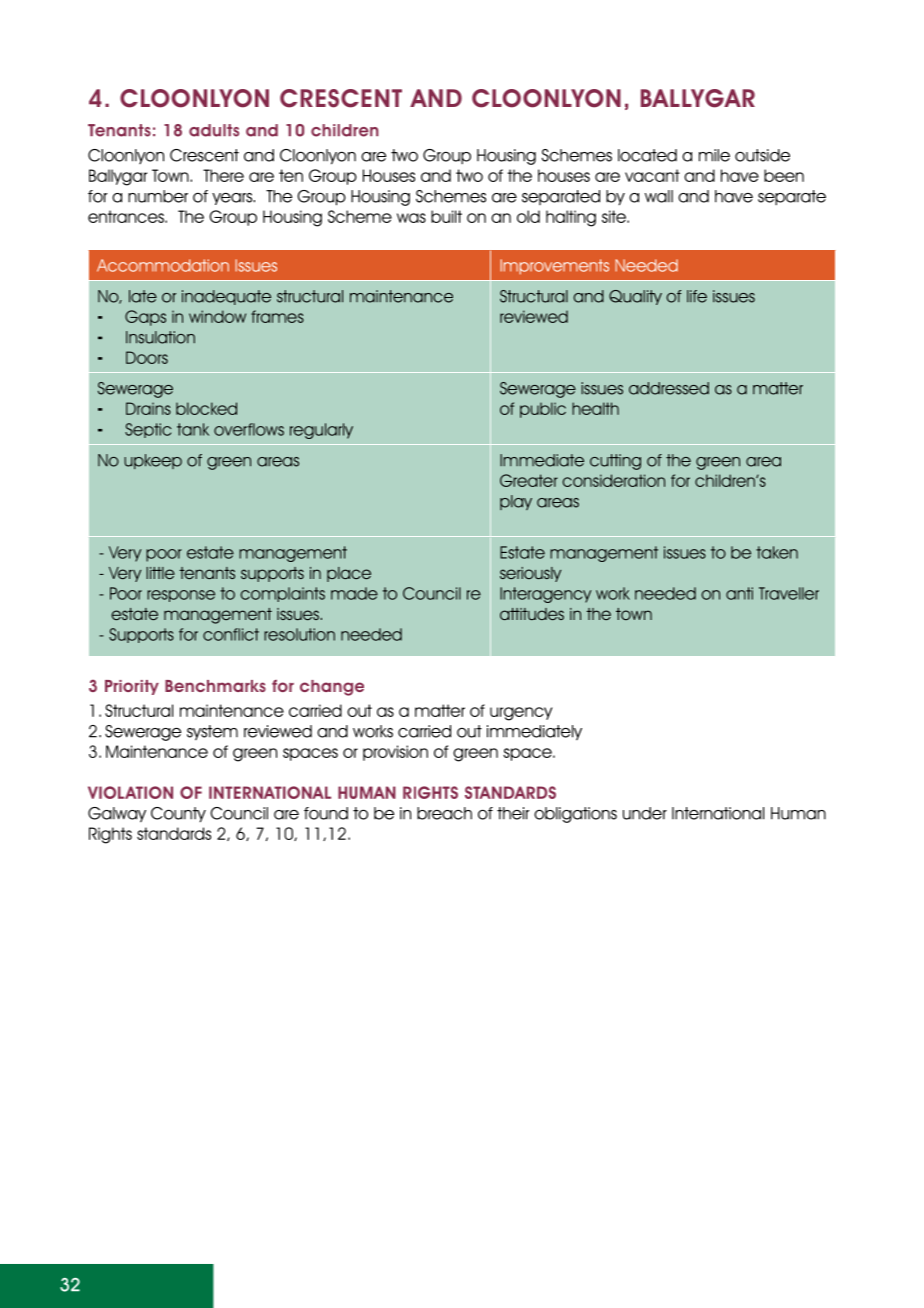  Describe the element at coordinates (178, 814) in the image. I see `County` at that location.
